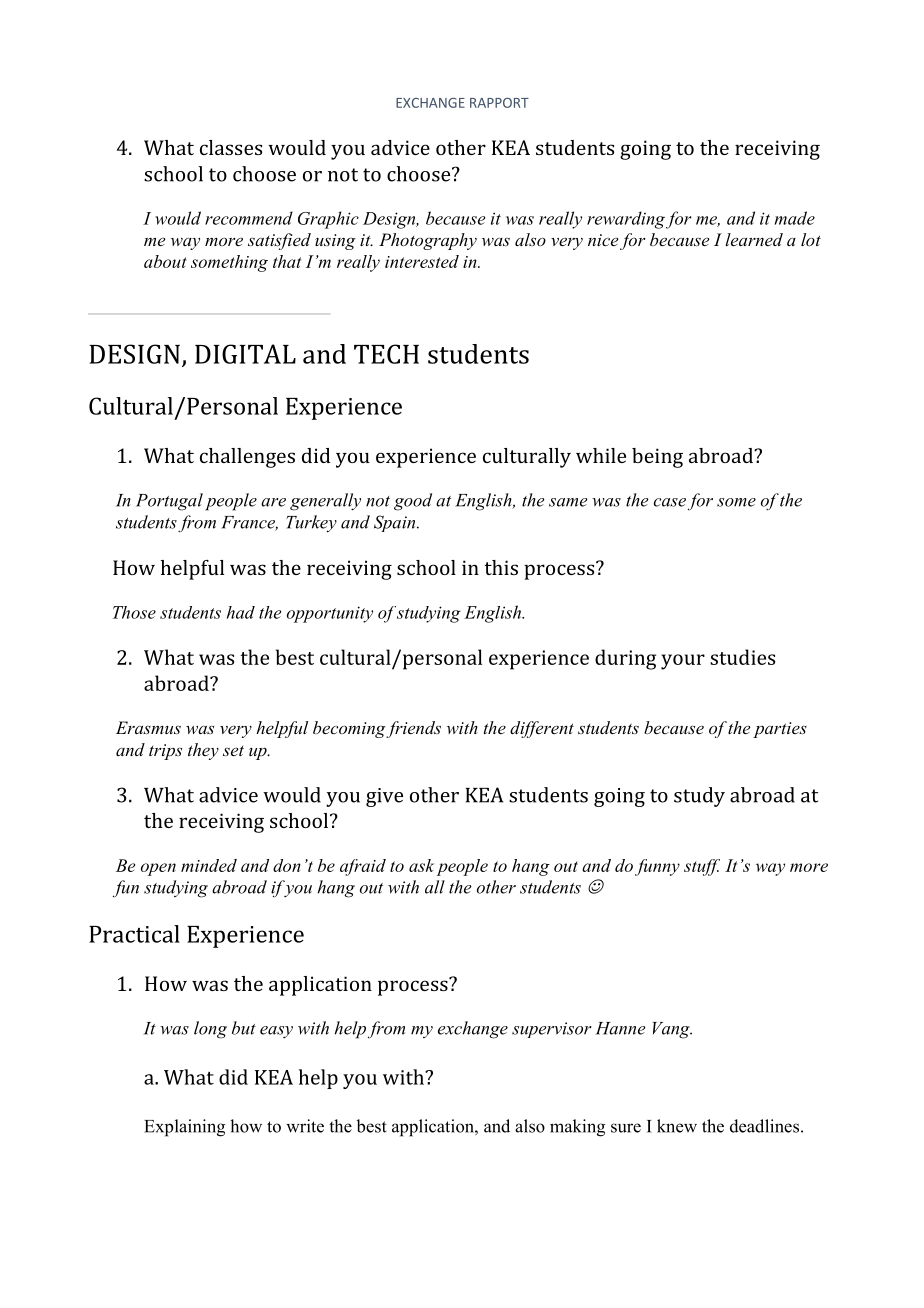 This screenshot has height=1308, width=924. Describe the element at coordinates (501, 567) in the screenshot. I see `this` at that location.
